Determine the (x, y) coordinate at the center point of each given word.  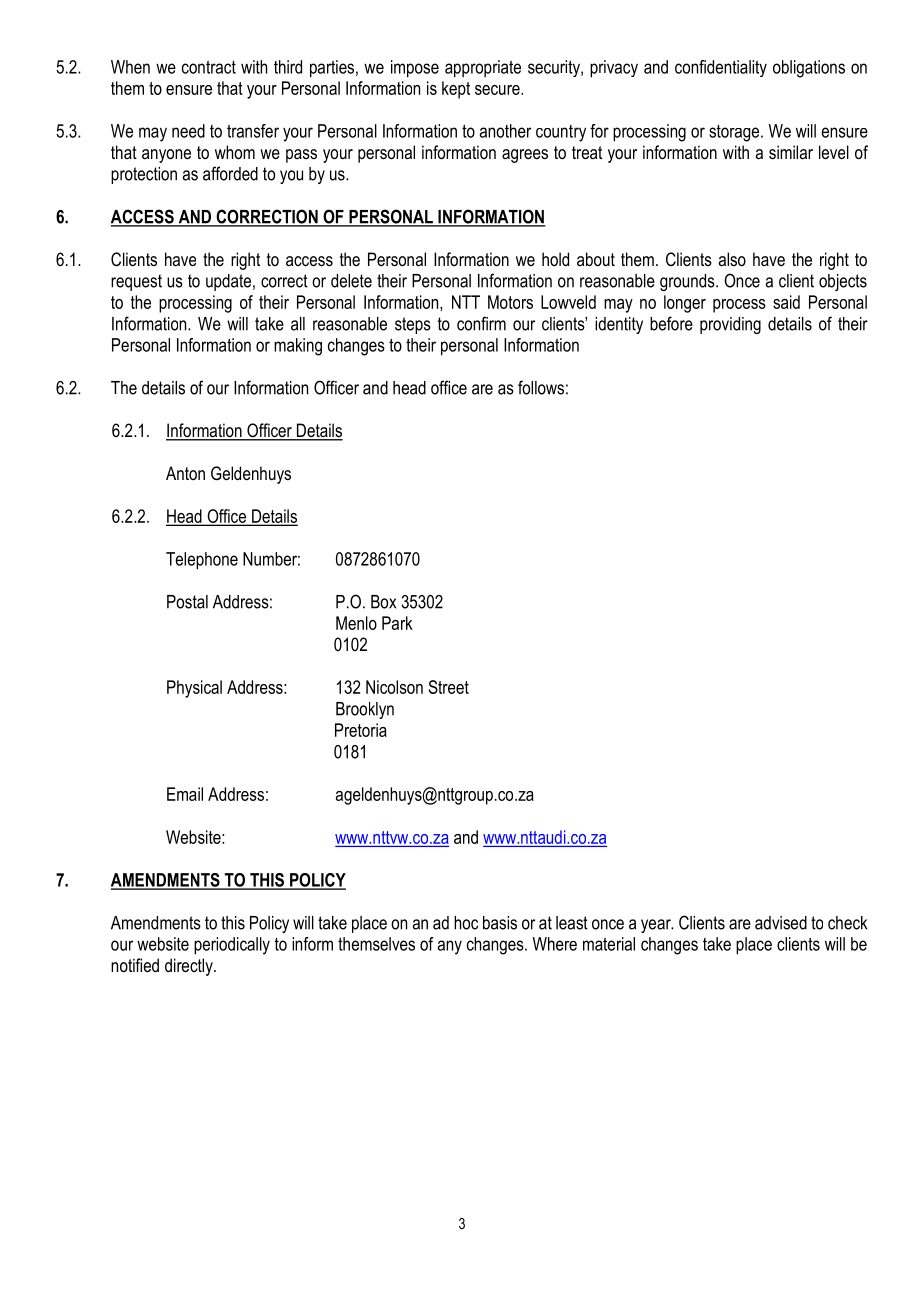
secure (498, 90)
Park (397, 623)
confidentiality (721, 68)
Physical (194, 689)
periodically (232, 946)
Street (449, 687)
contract (209, 67)
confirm (481, 323)
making (298, 347)
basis (500, 923)
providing (730, 325)
